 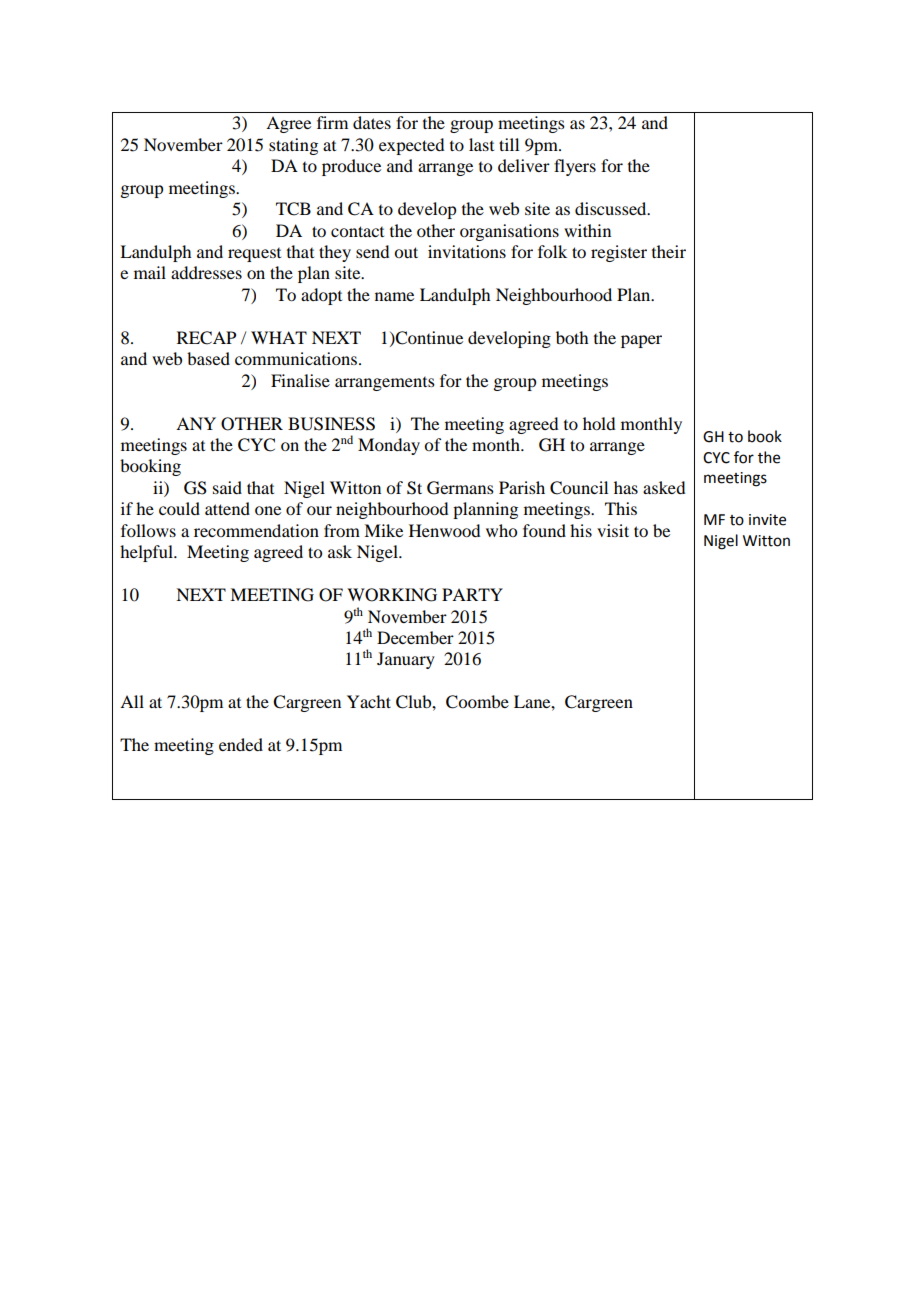 What do you see at coordinates (406, 660) in the image?
I see `January` at bounding box center [406, 660].
